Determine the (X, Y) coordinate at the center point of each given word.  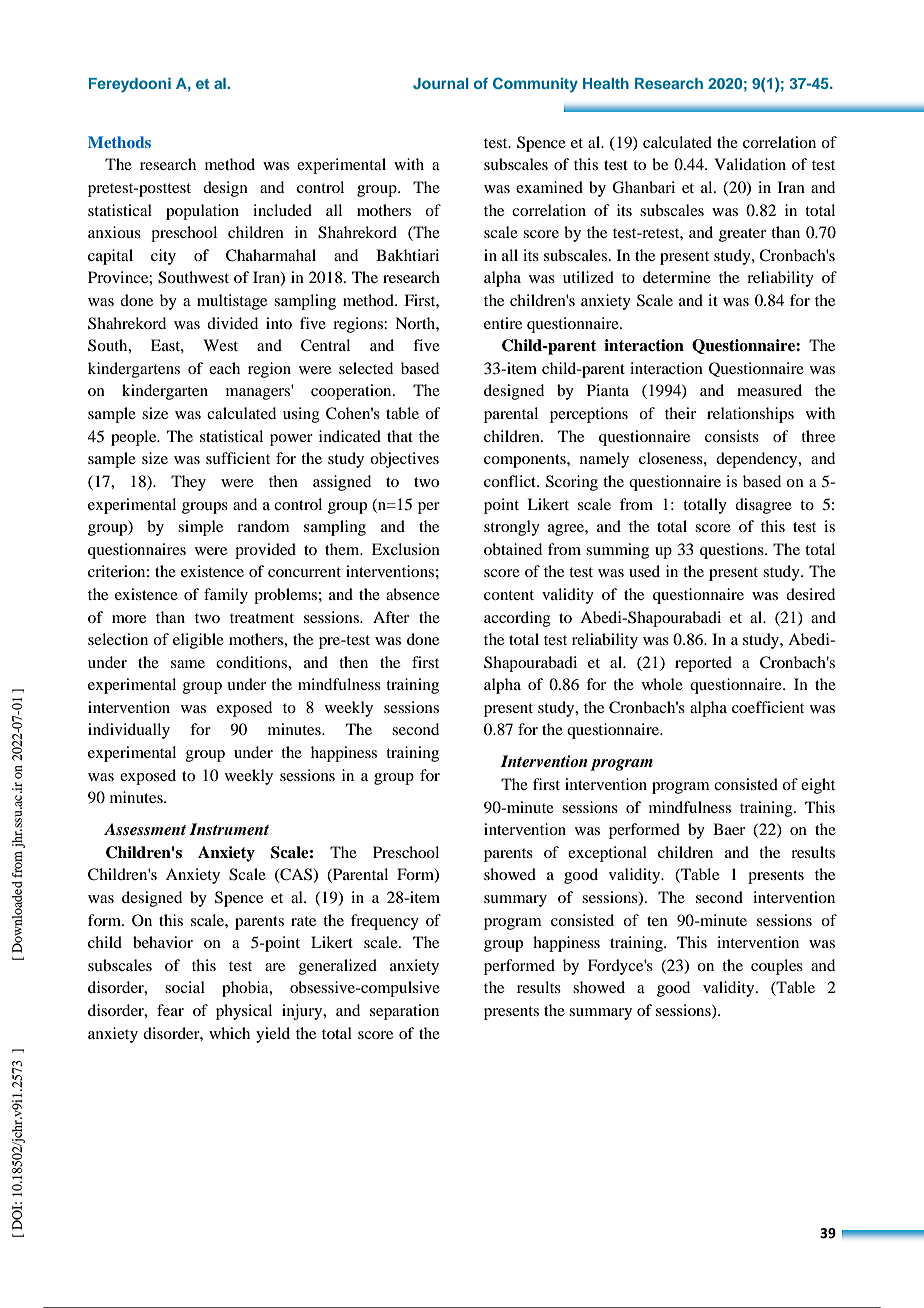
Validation (750, 164)
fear (170, 1010)
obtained (513, 549)
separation (404, 1012)
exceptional (607, 854)
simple (200, 528)
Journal (441, 83)
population (202, 212)
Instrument (229, 829)
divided (232, 323)
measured (769, 390)
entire (503, 323)
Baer (729, 829)
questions (733, 551)
